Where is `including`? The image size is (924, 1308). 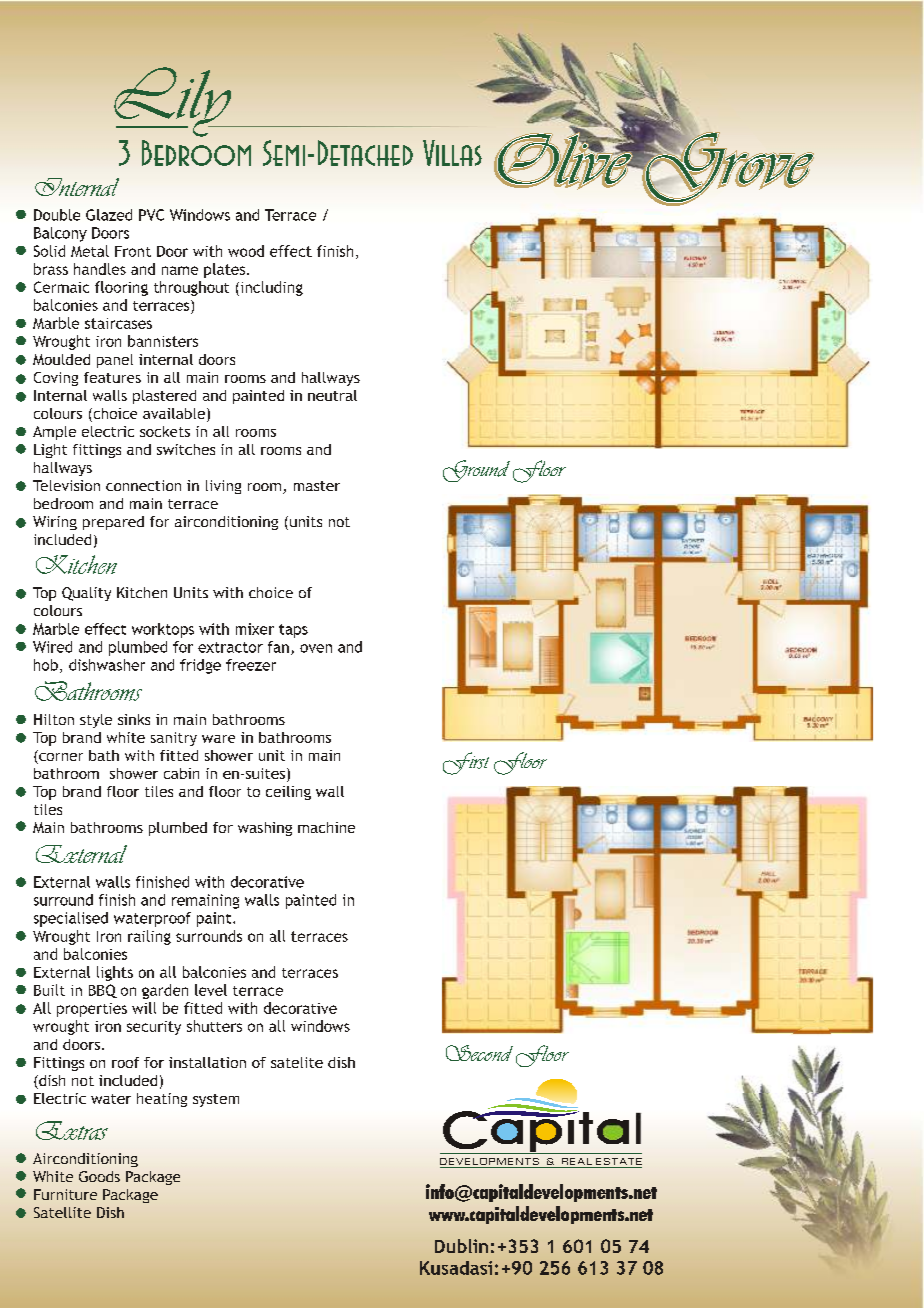 including is located at coordinates (270, 288).
